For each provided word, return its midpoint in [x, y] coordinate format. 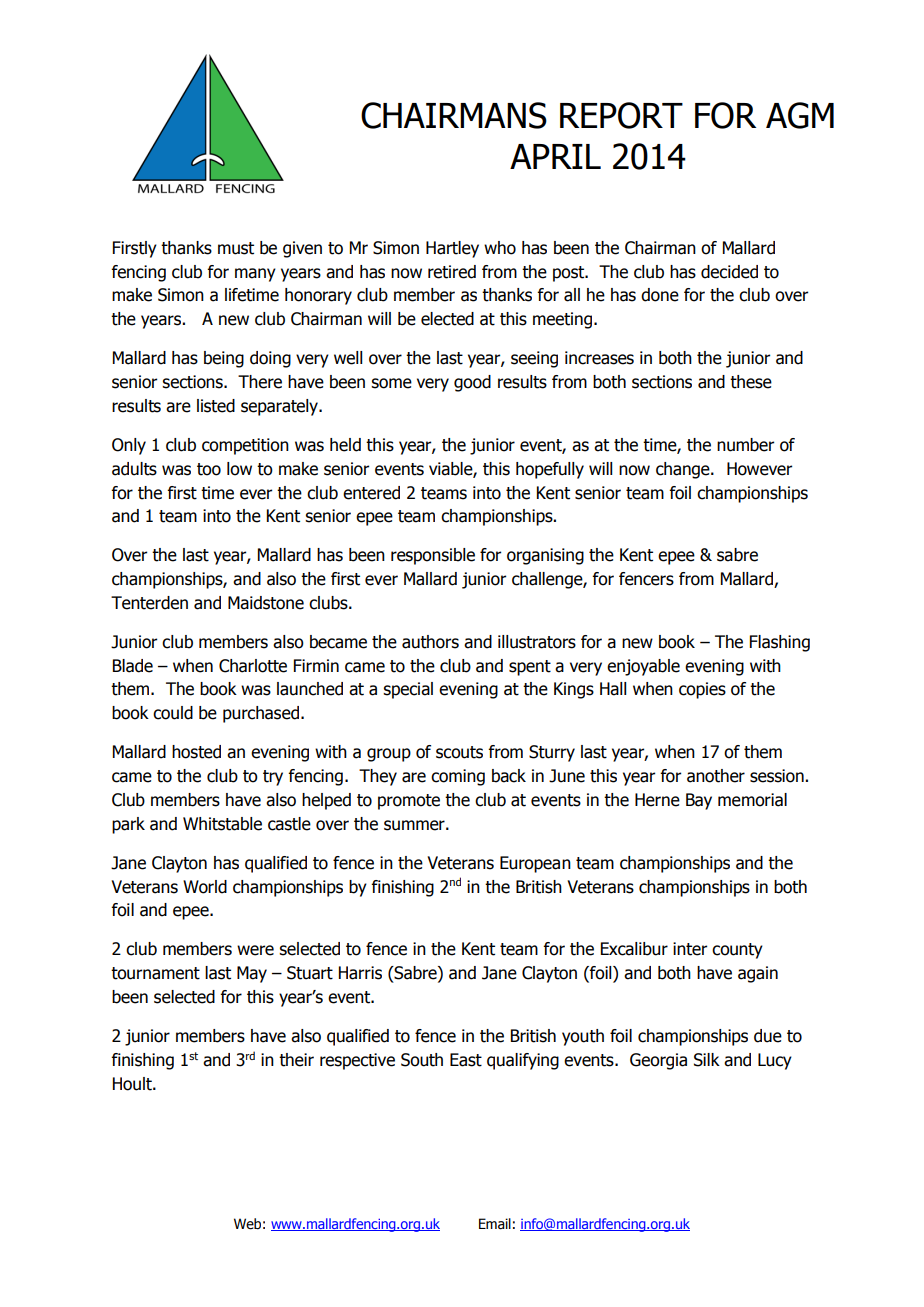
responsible [433, 556]
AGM [800, 115]
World [205, 887]
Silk [707, 1060]
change [684, 470]
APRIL [555, 156]
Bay [699, 801]
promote [409, 802]
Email [495, 1224]
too [209, 469]
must [236, 248]
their [296, 1060]
